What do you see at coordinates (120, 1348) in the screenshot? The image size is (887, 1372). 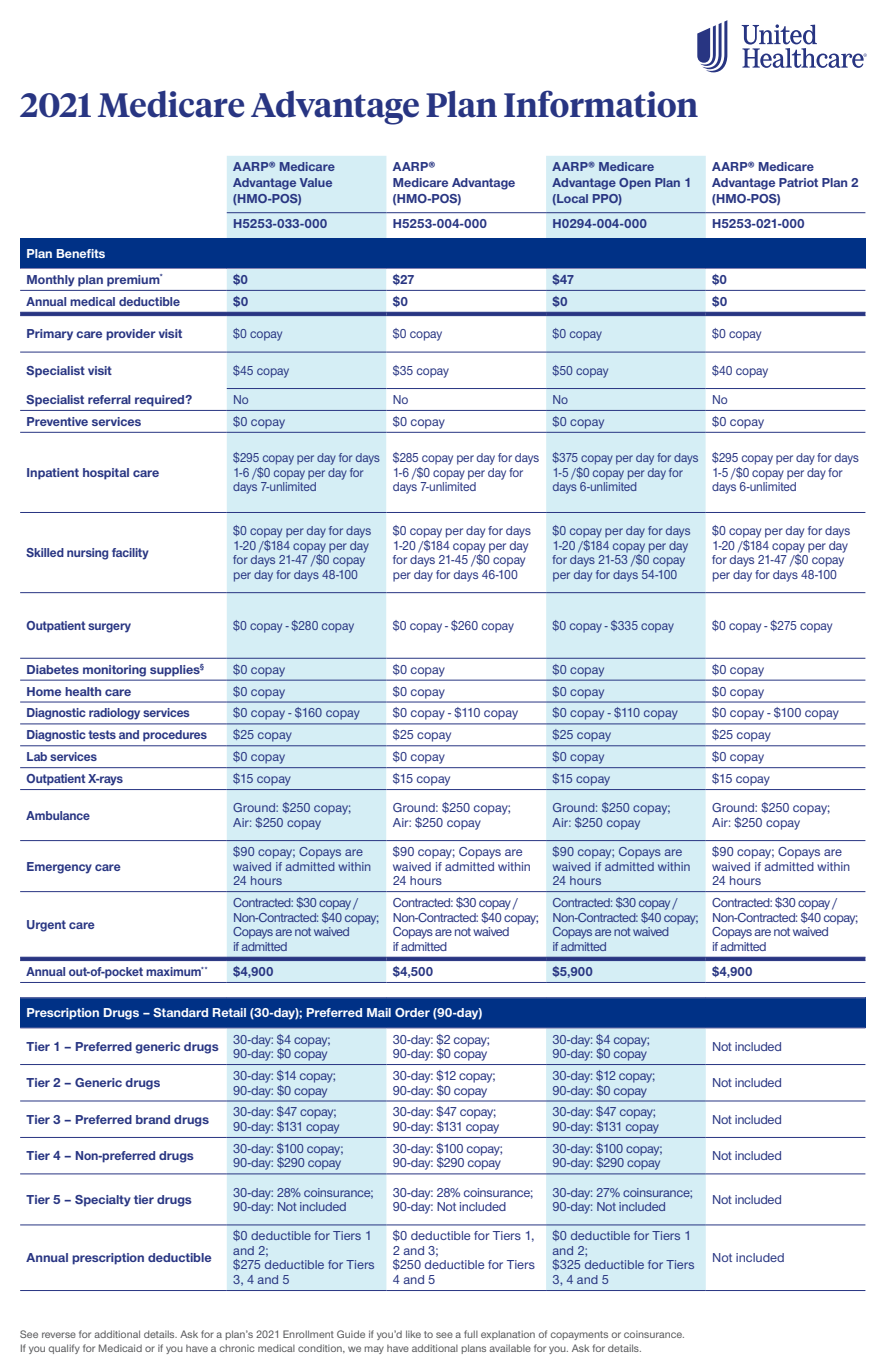 I see `Medicaid` at bounding box center [120, 1348].
